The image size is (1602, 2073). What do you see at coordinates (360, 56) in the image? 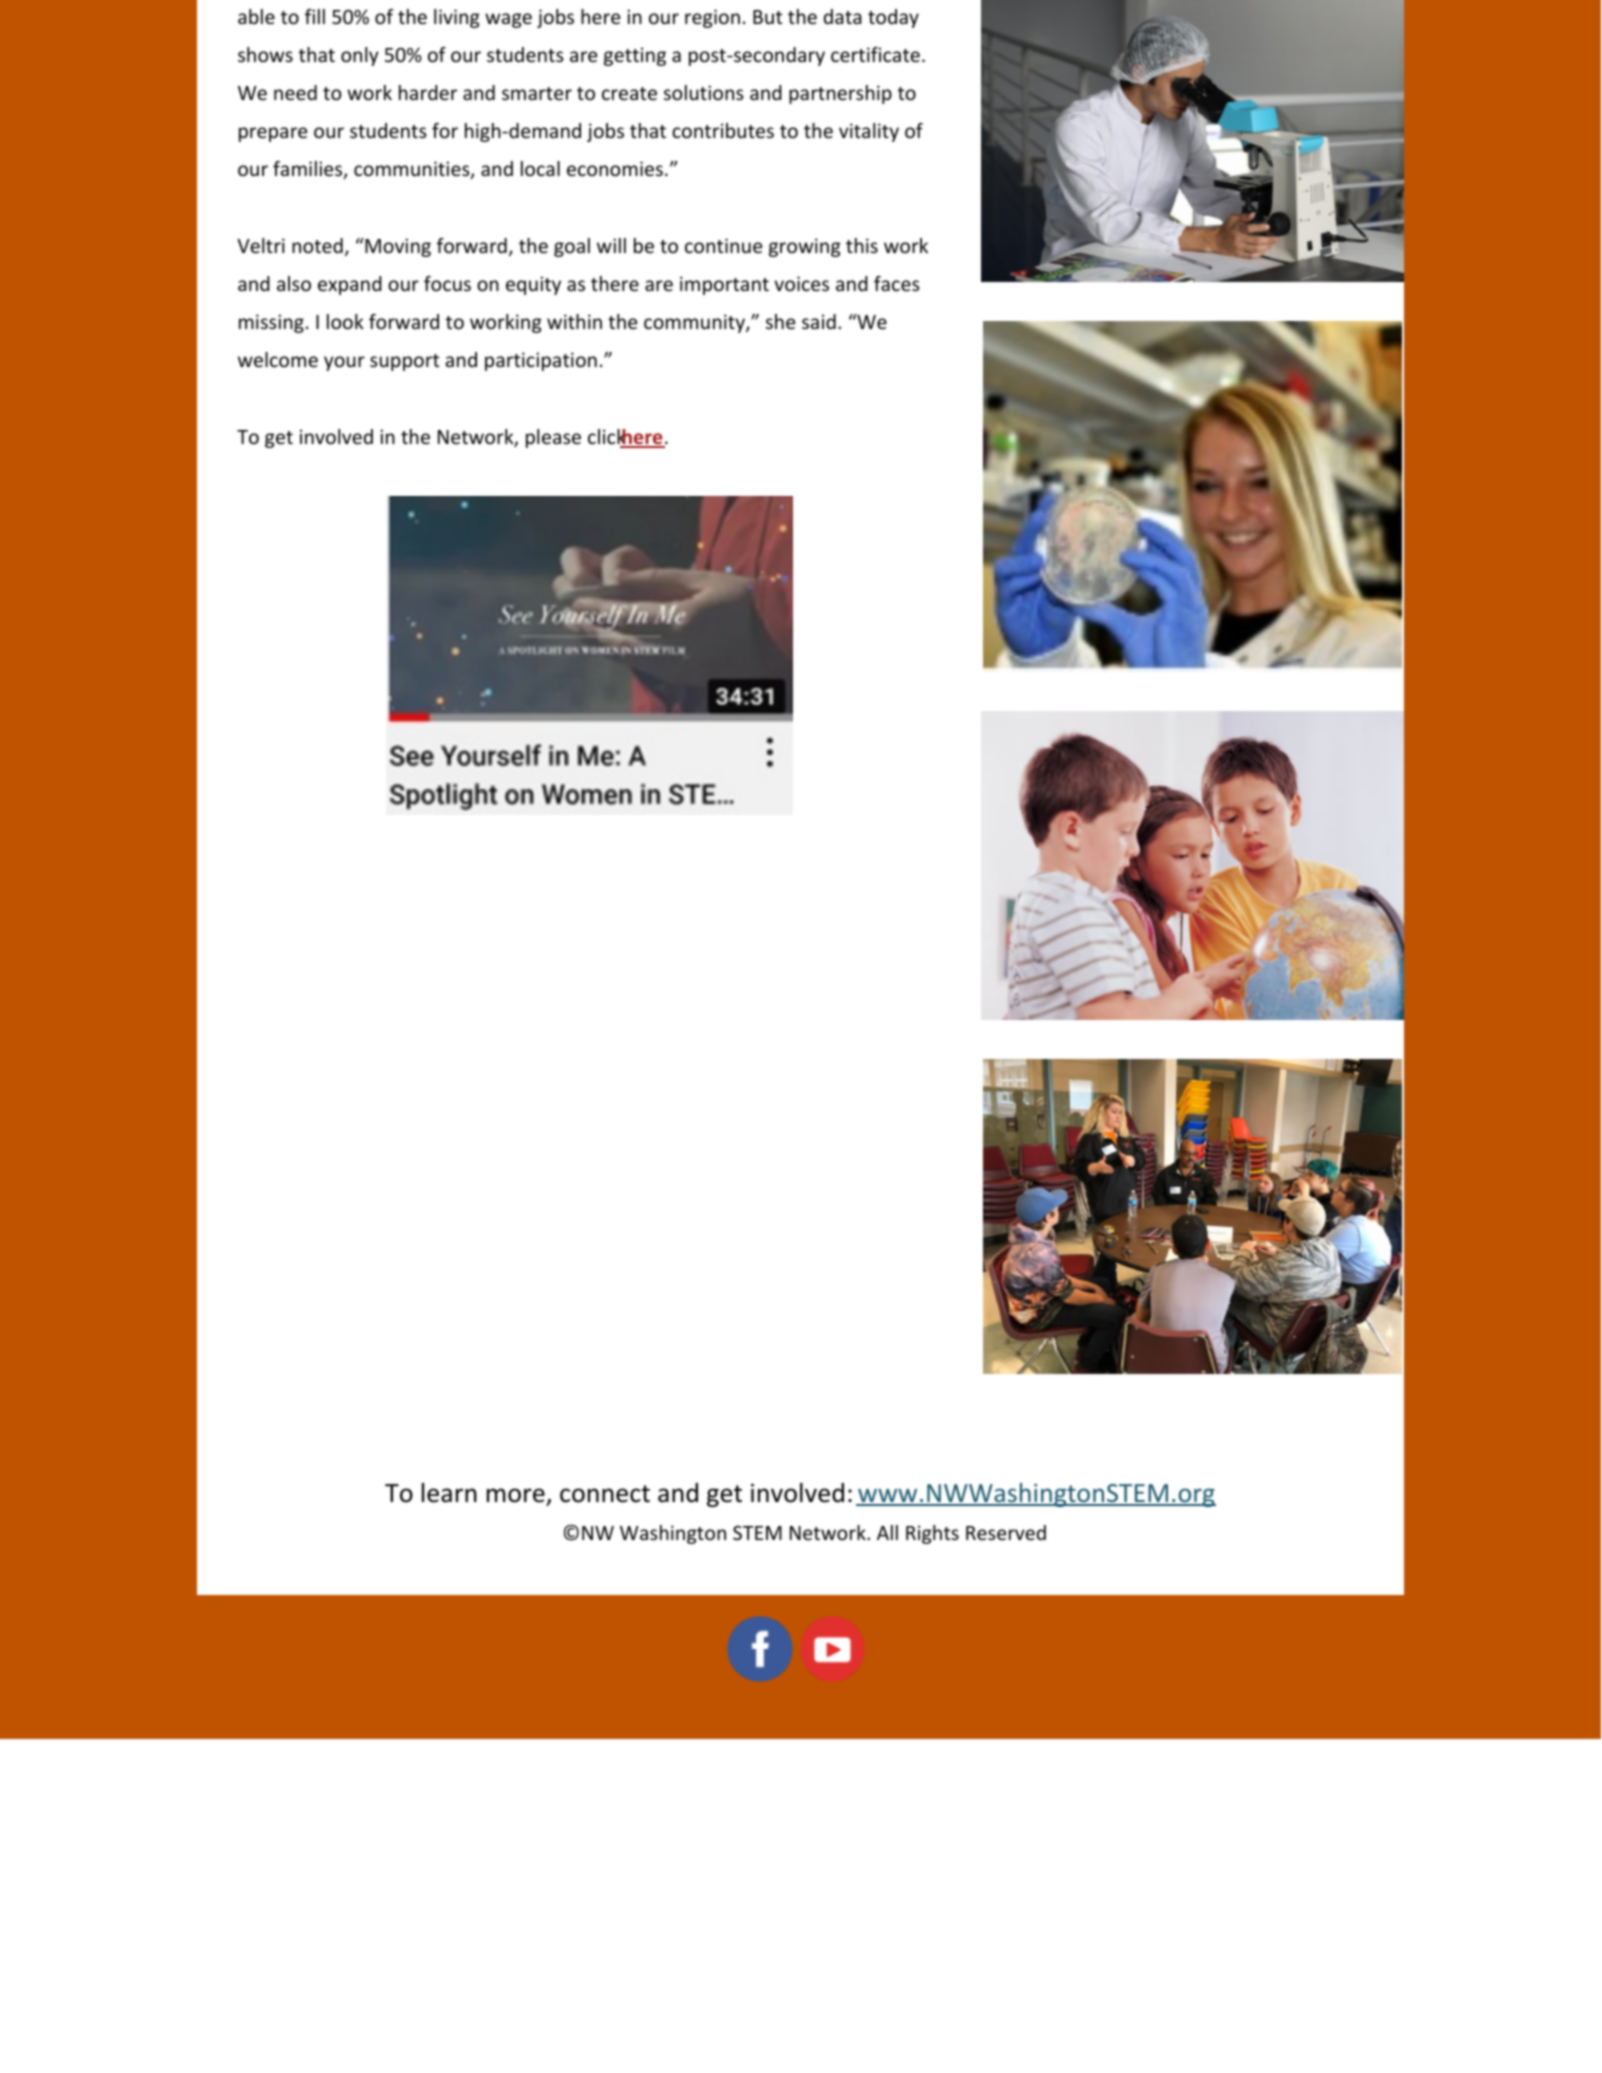
I see `only` at bounding box center [360, 56].
